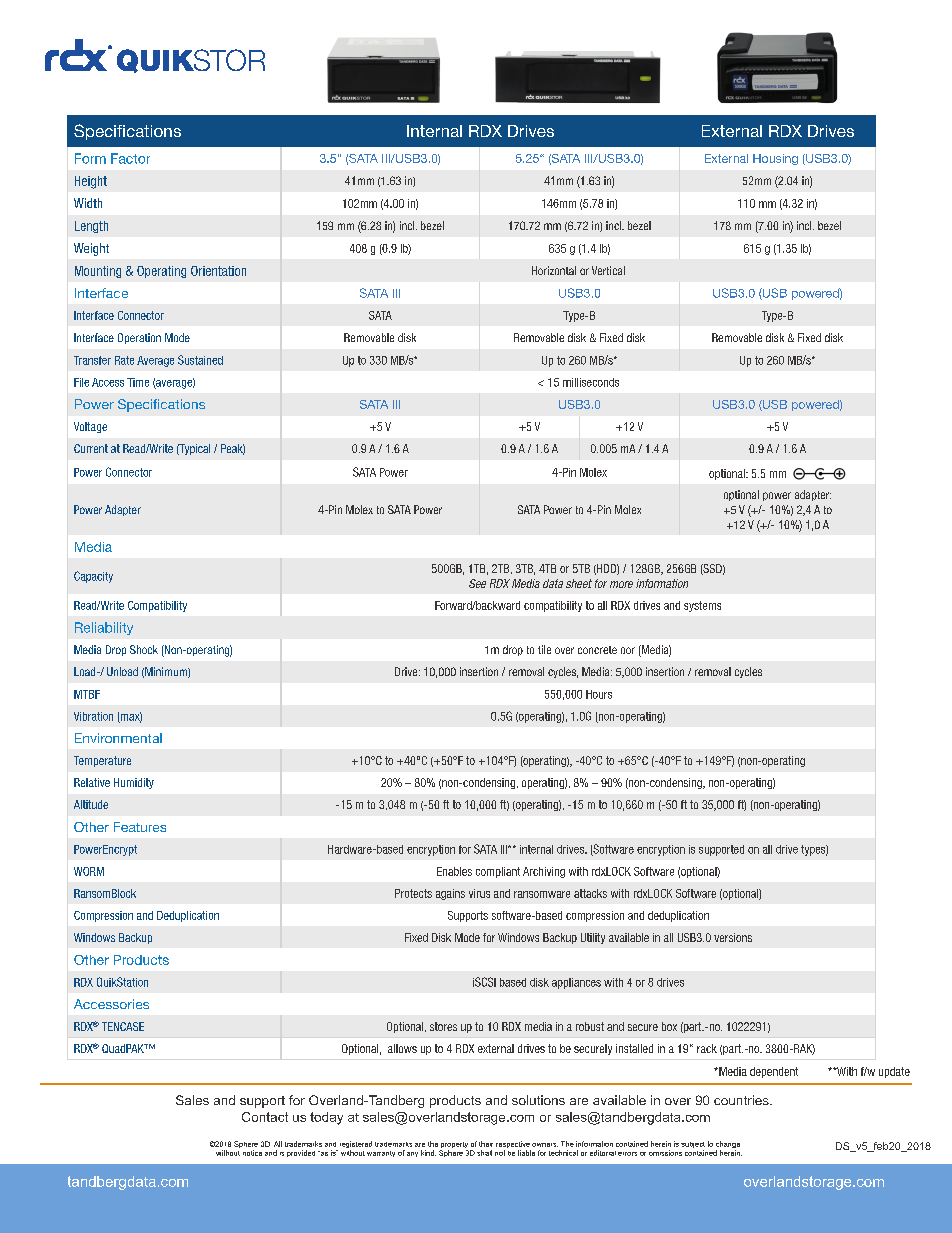 The width and height of the image is (952, 1233). I want to click on tile, so click(544, 649).
